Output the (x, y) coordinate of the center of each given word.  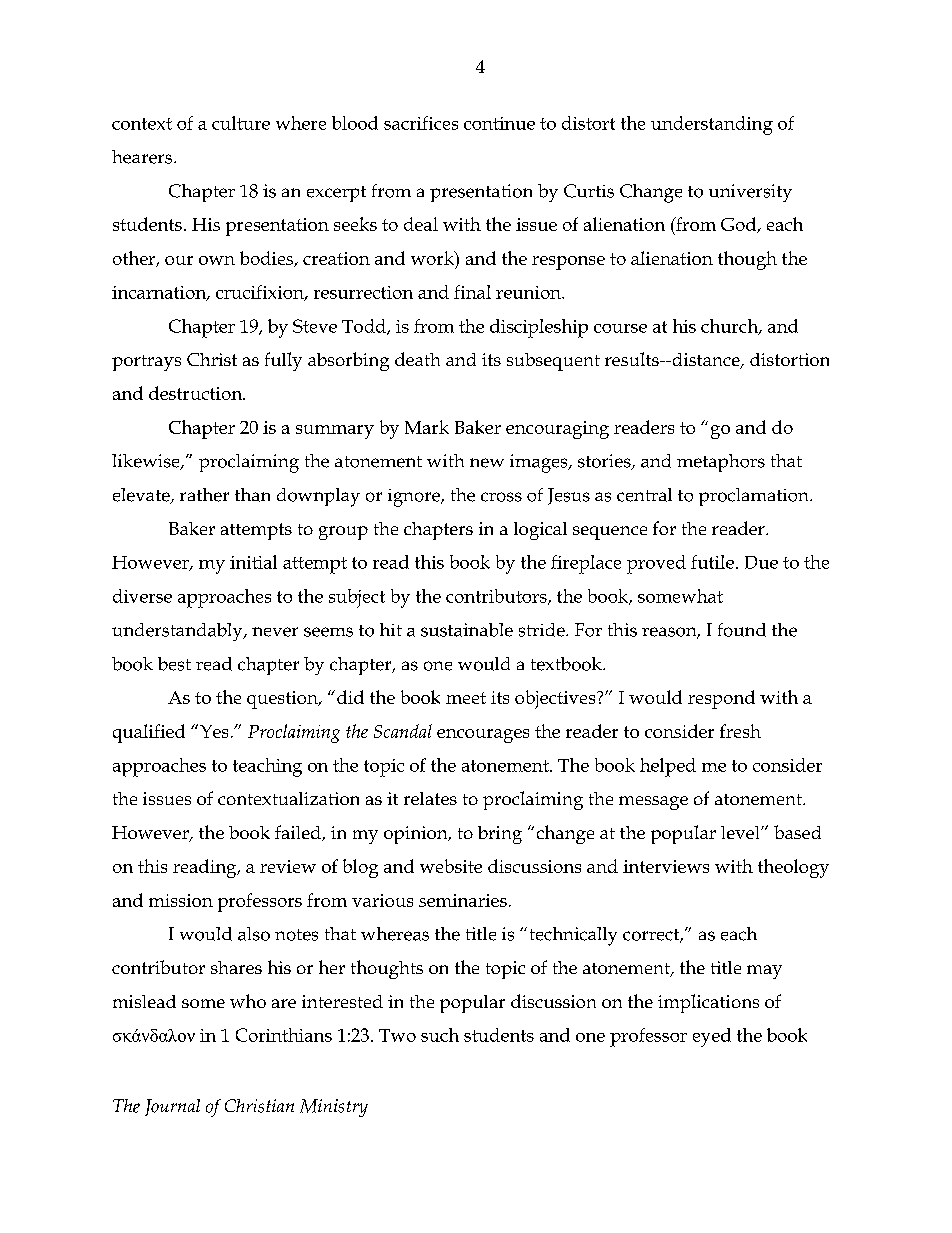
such (440, 1035)
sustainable (467, 630)
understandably (178, 632)
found (742, 630)
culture (241, 123)
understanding (712, 125)
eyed (712, 1037)
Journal (172, 1107)
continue (499, 123)
